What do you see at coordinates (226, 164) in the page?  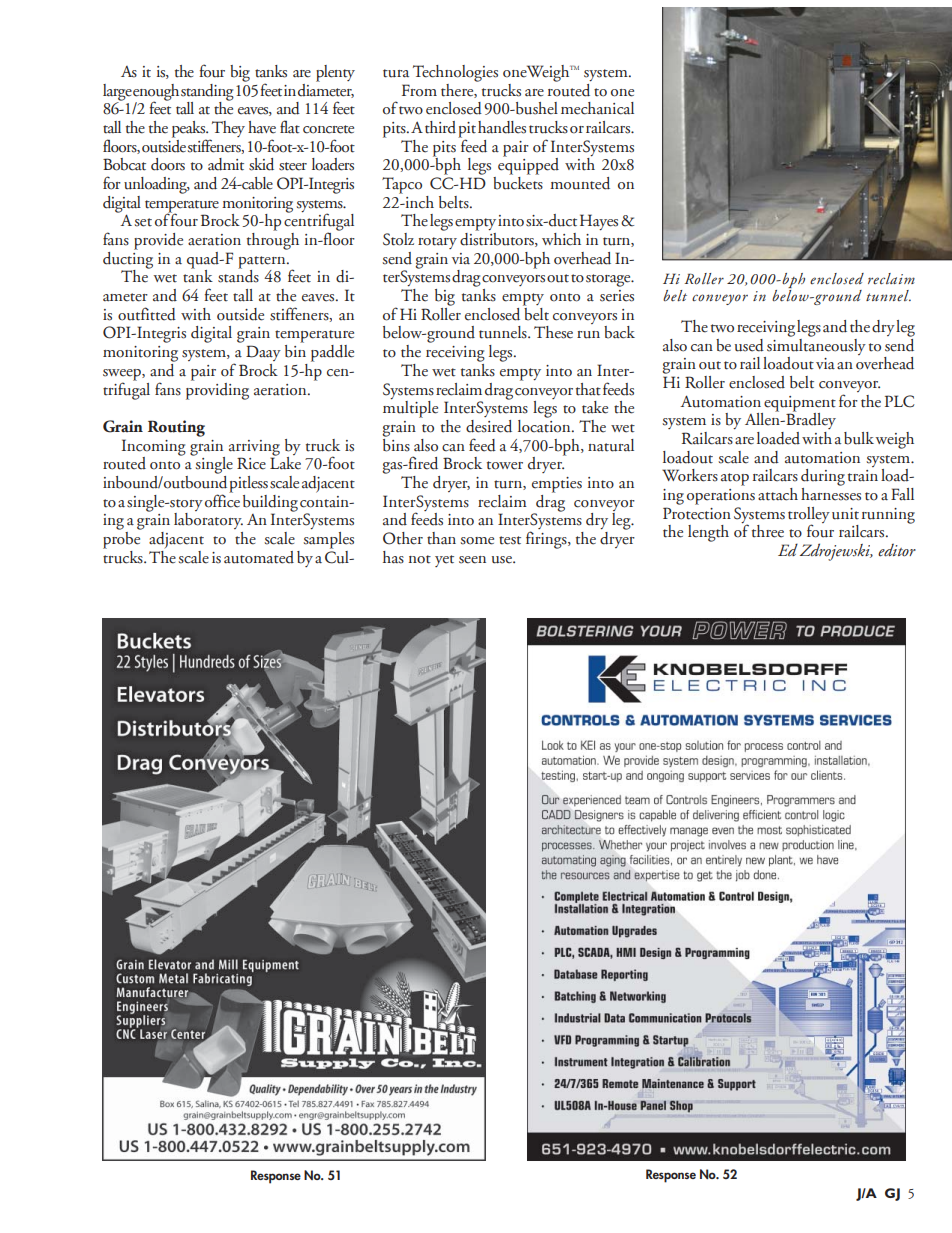 I see `admit` at bounding box center [226, 164].
